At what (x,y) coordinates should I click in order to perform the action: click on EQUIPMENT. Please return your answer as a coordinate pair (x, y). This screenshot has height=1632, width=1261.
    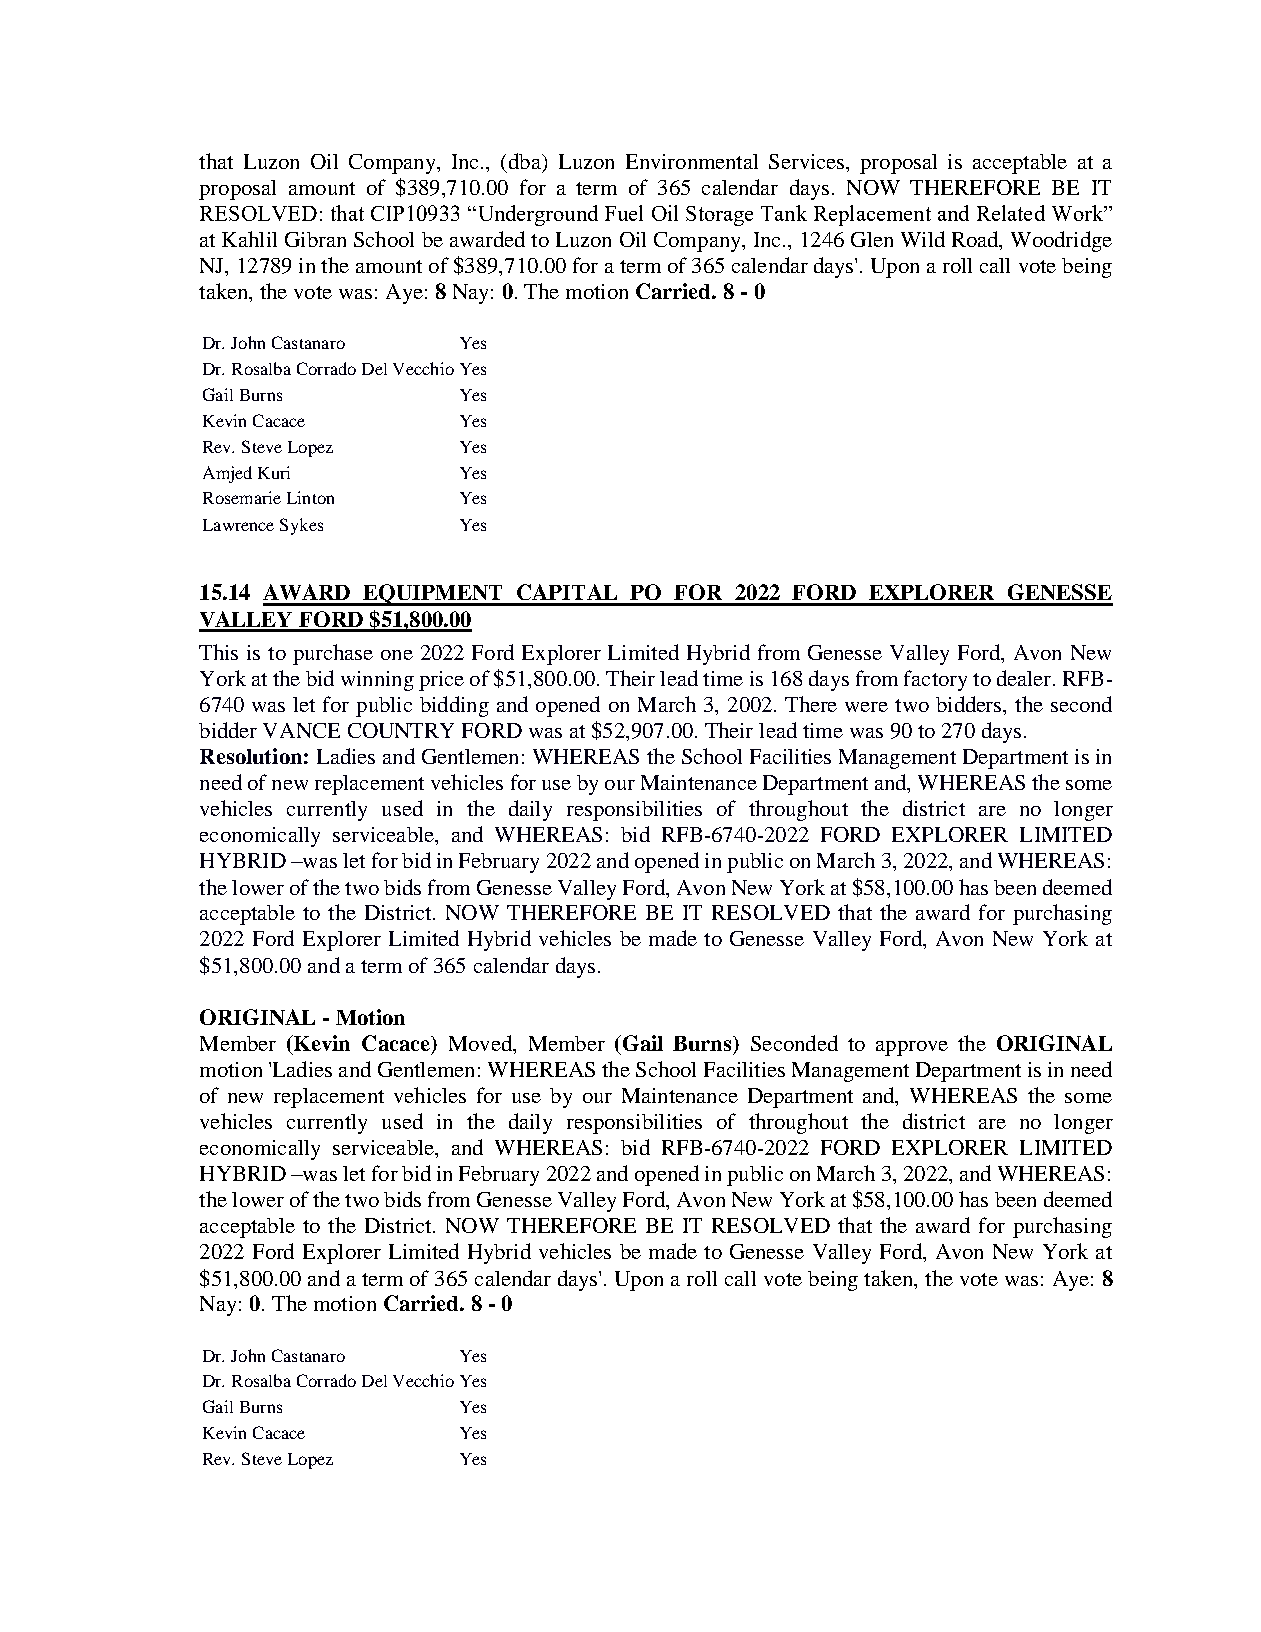
    Looking at the image, I should click on (433, 595).
